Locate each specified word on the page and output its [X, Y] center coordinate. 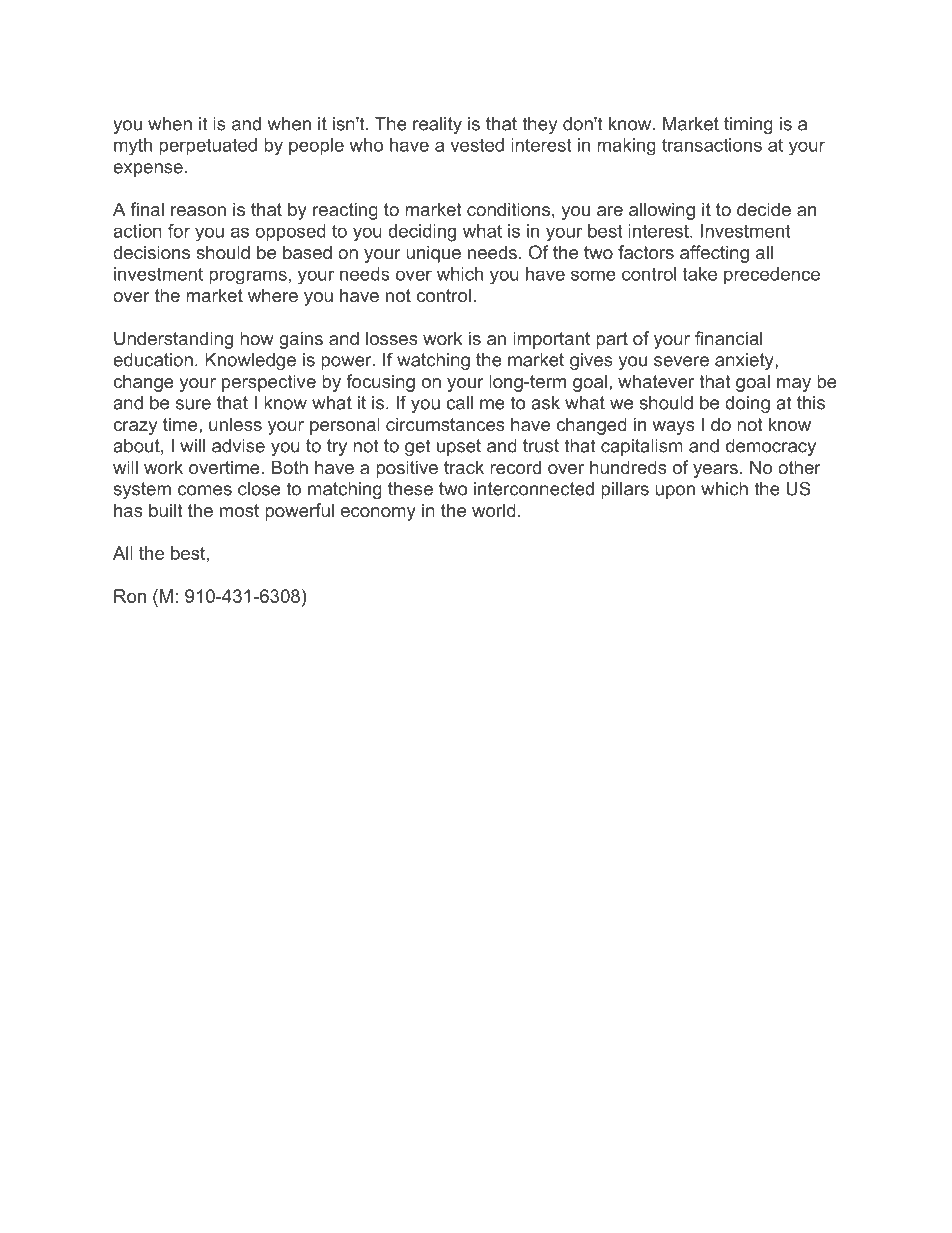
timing [748, 125]
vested [477, 145]
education [153, 360]
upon [675, 492]
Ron [130, 596]
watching [433, 361]
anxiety [745, 361]
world [494, 510]
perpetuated [208, 147]
